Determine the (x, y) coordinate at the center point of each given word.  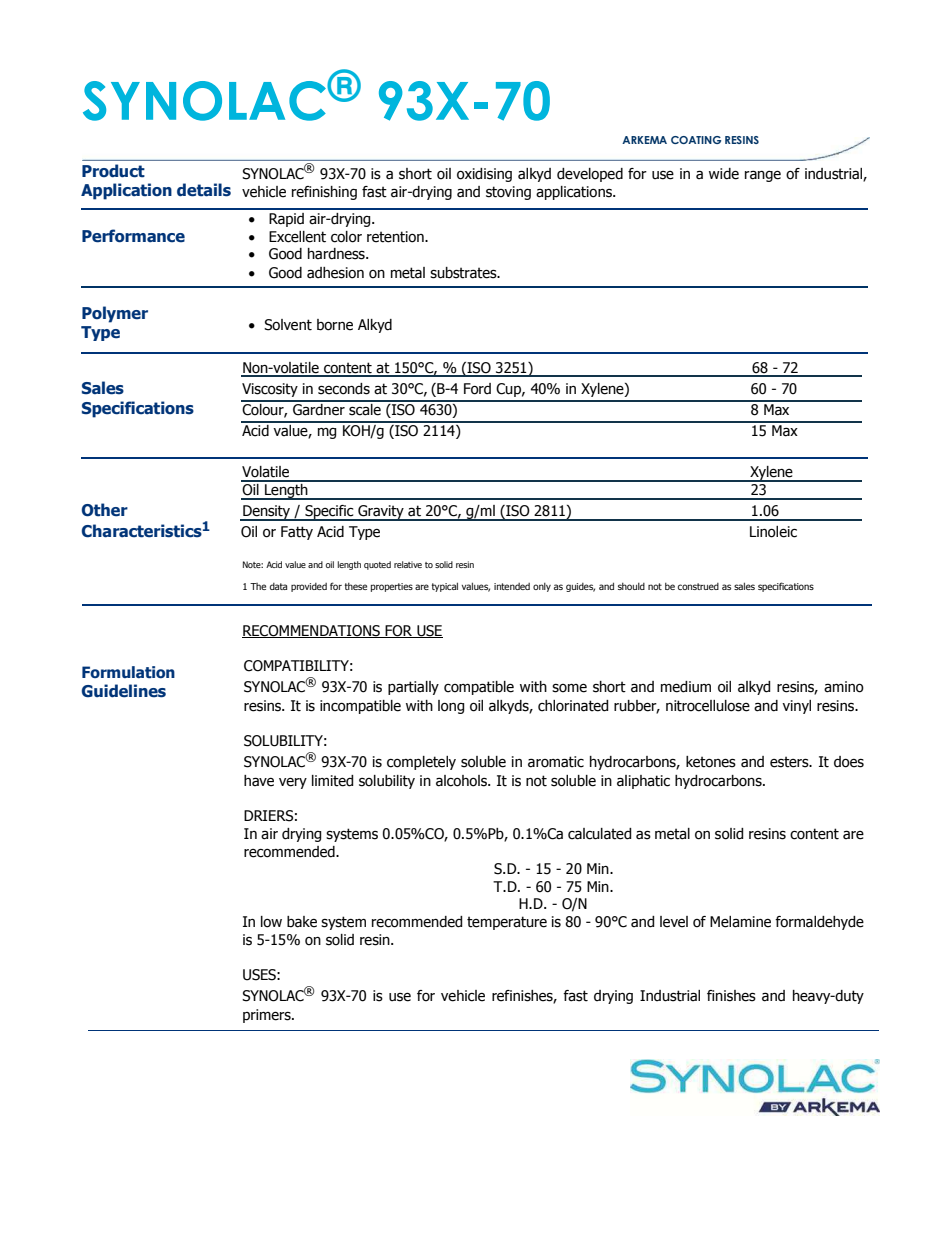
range (763, 176)
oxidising (484, 175)
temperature (507, 923)
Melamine (740, 922)
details (204, 190)
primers (268, 1016)
